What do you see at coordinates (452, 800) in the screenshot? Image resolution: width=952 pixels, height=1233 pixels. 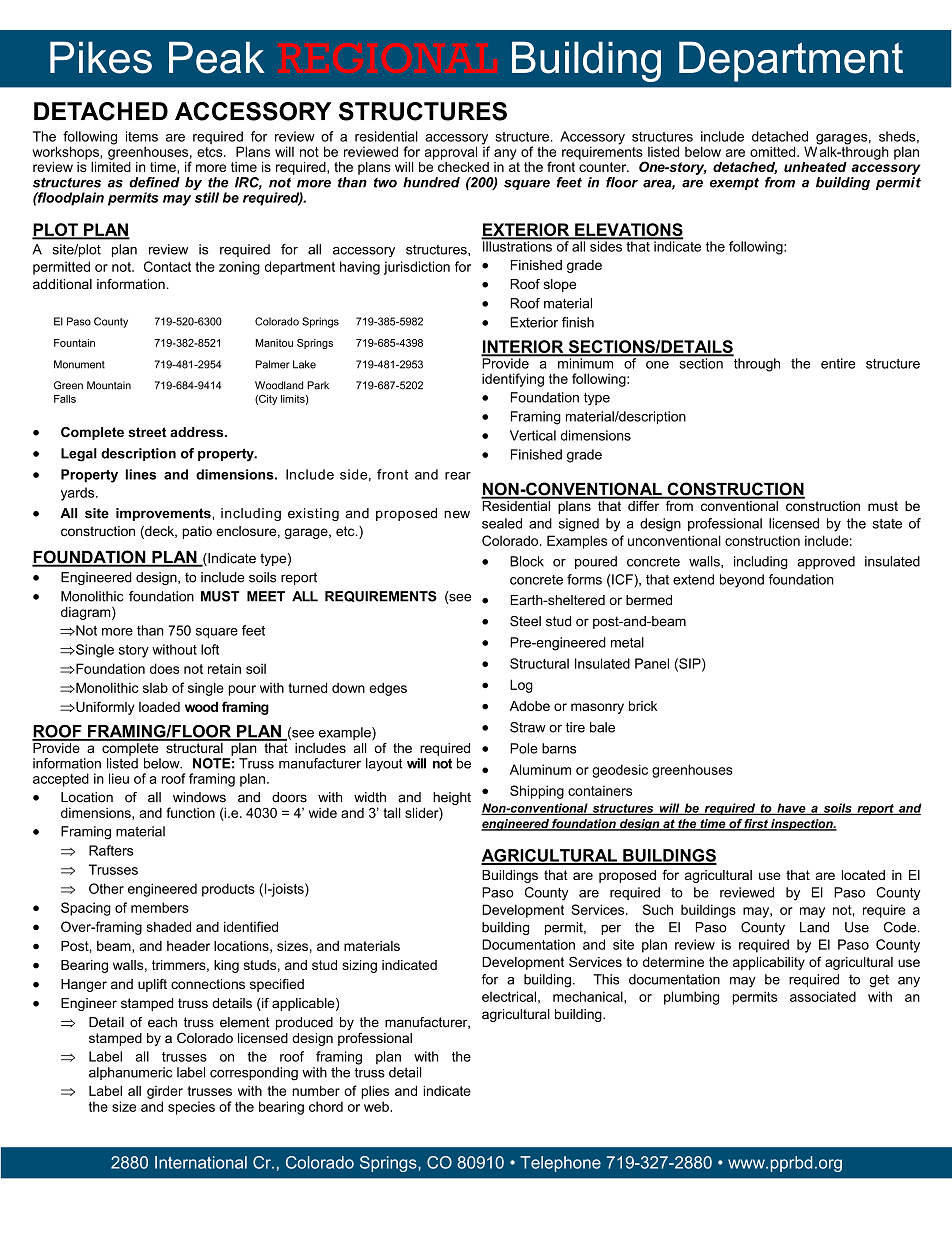 I see `height` at bounding box center [452, 800].
